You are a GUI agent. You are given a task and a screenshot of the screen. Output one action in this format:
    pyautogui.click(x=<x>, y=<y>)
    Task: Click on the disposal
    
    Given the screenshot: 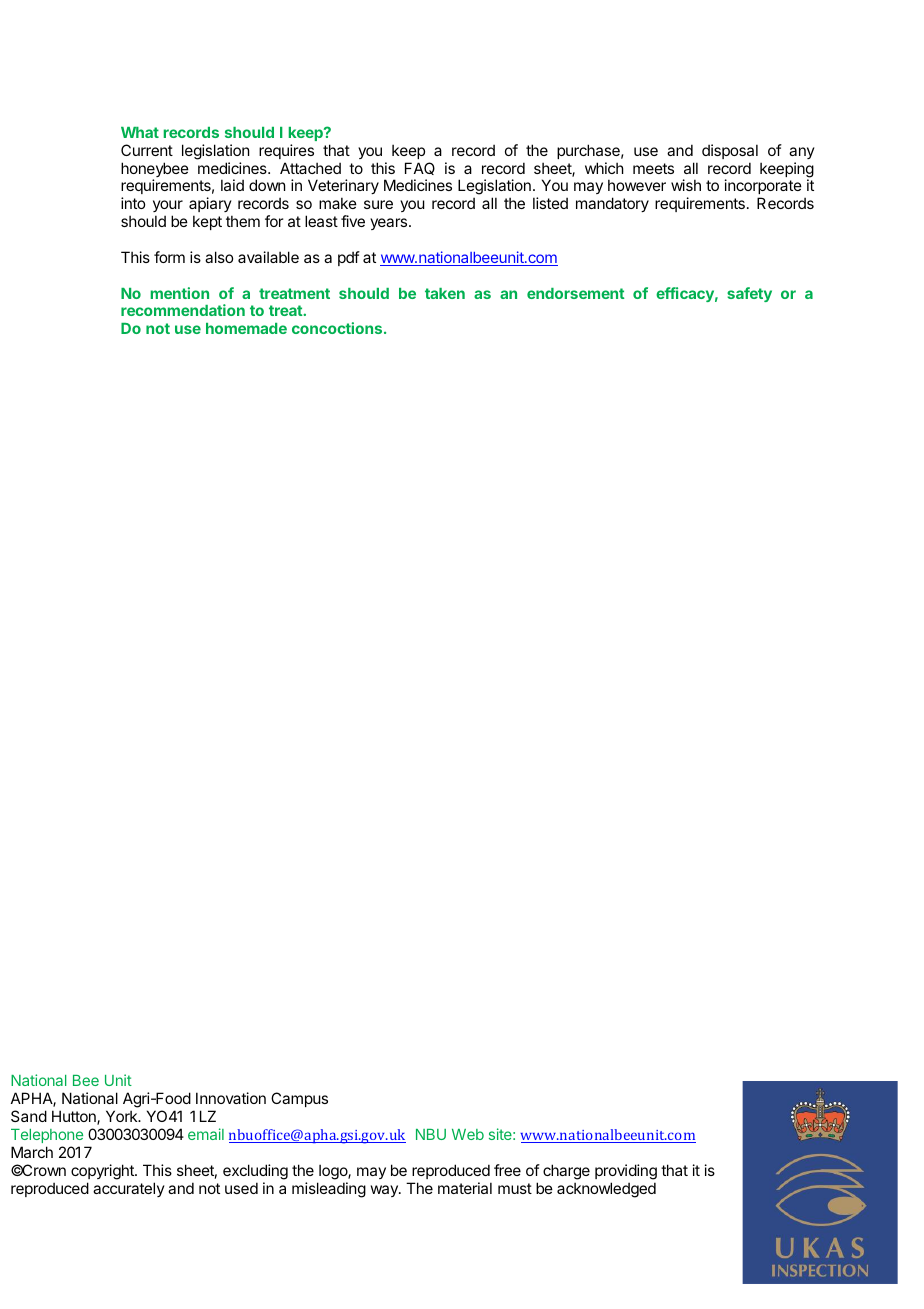 What is the action you would take?
    pyautogui.click(x=730, y=151)
